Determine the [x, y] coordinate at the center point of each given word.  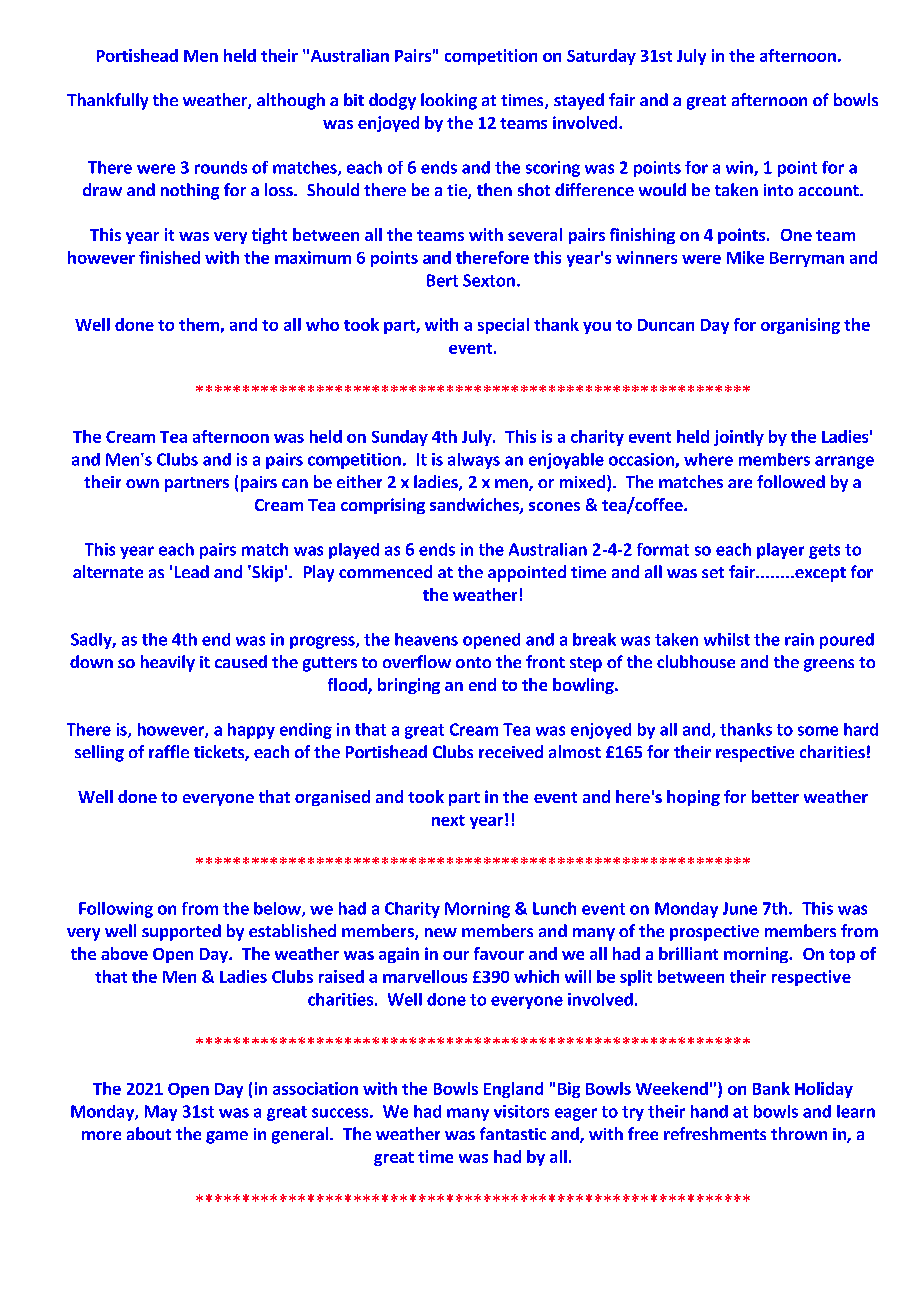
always [474, 461]
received [511, 751]
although [291, 101]
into [778, 190]
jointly [739, 438]
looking [449, 101]
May [161, 1113]
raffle [169, 751]
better [775, 796]
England [513, 1090]
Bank [771, 1088]
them [199, 324]
